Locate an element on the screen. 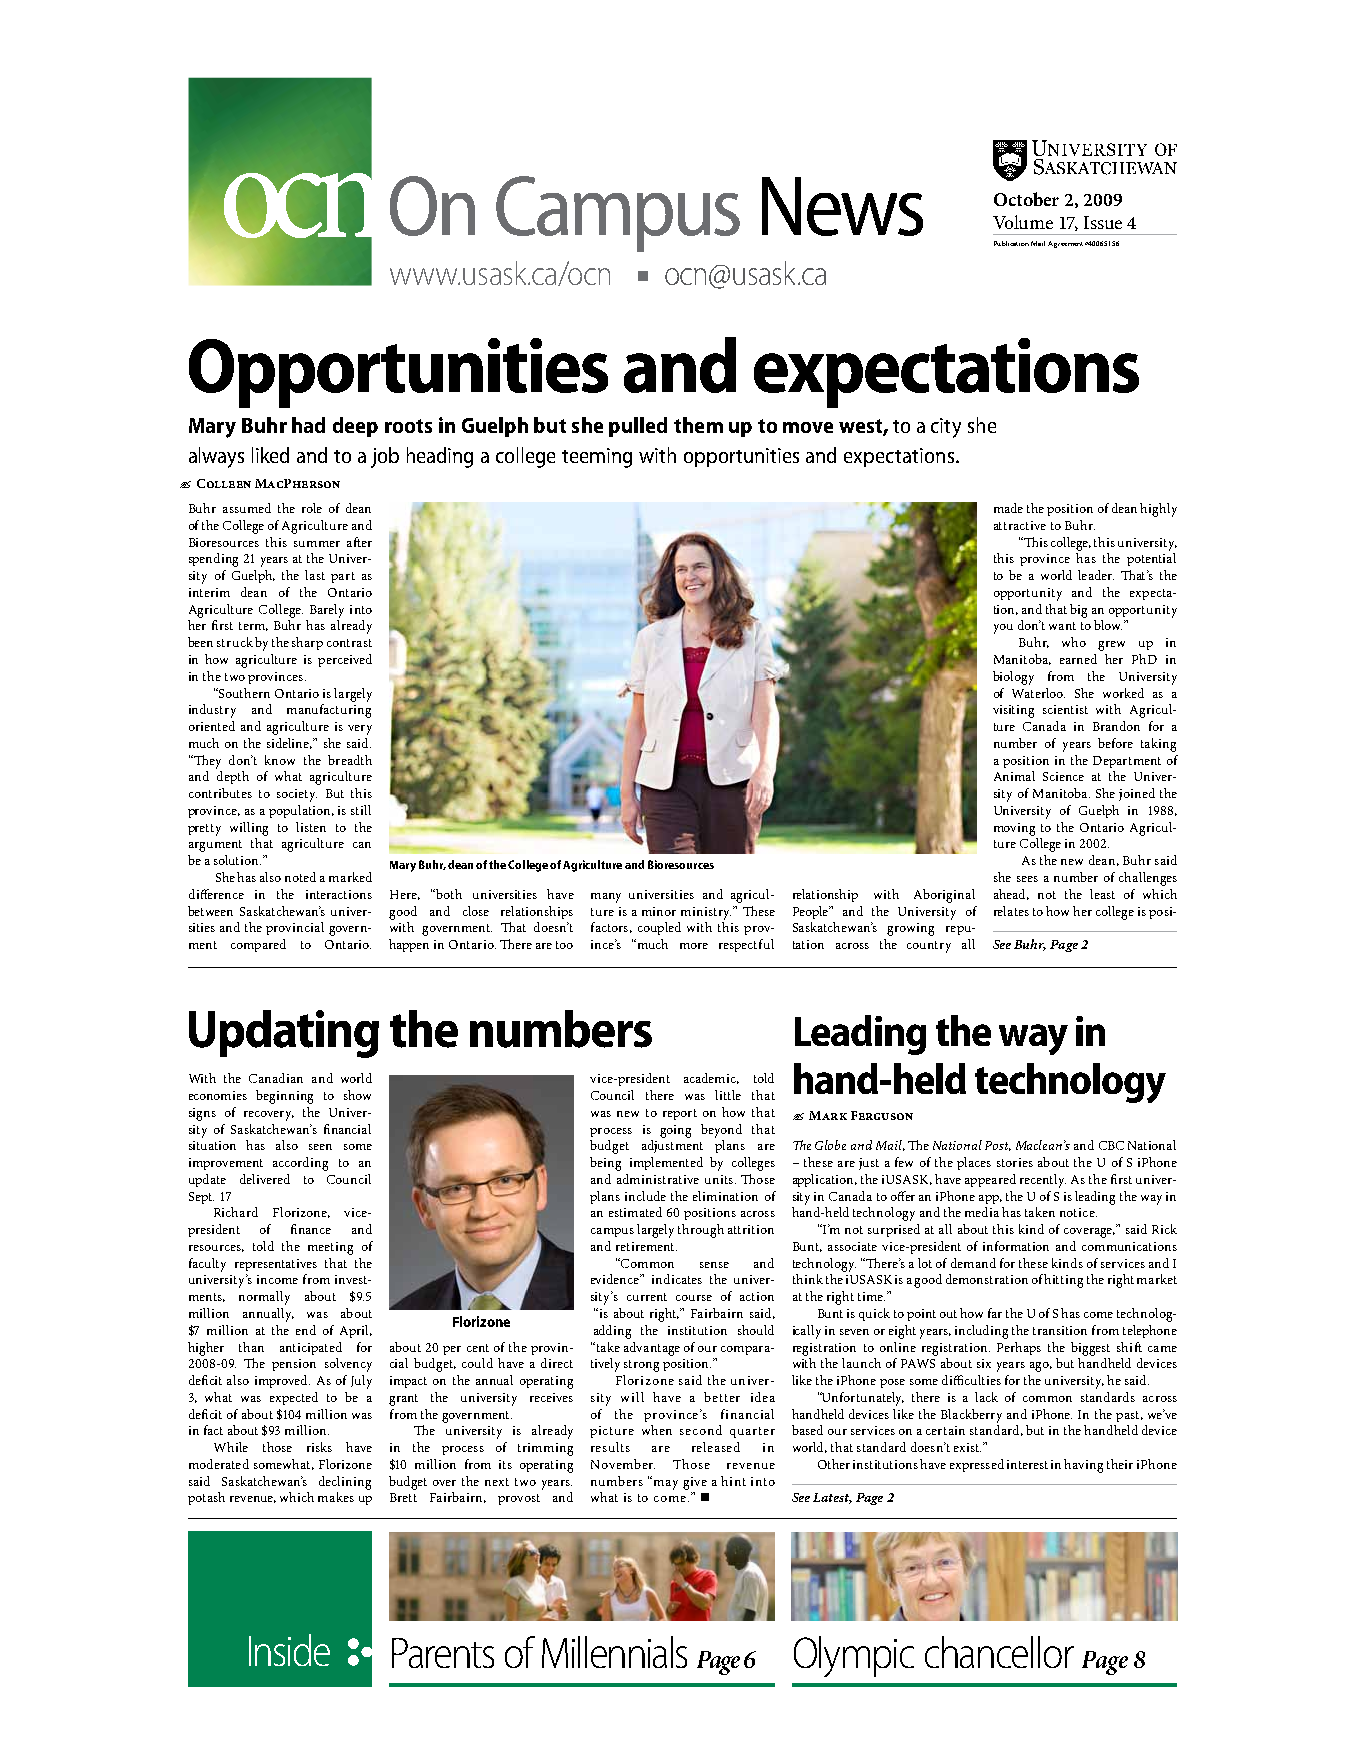 The width and height of the screenshot is (1363, 1764). had is located at coordinates (308, 425).
